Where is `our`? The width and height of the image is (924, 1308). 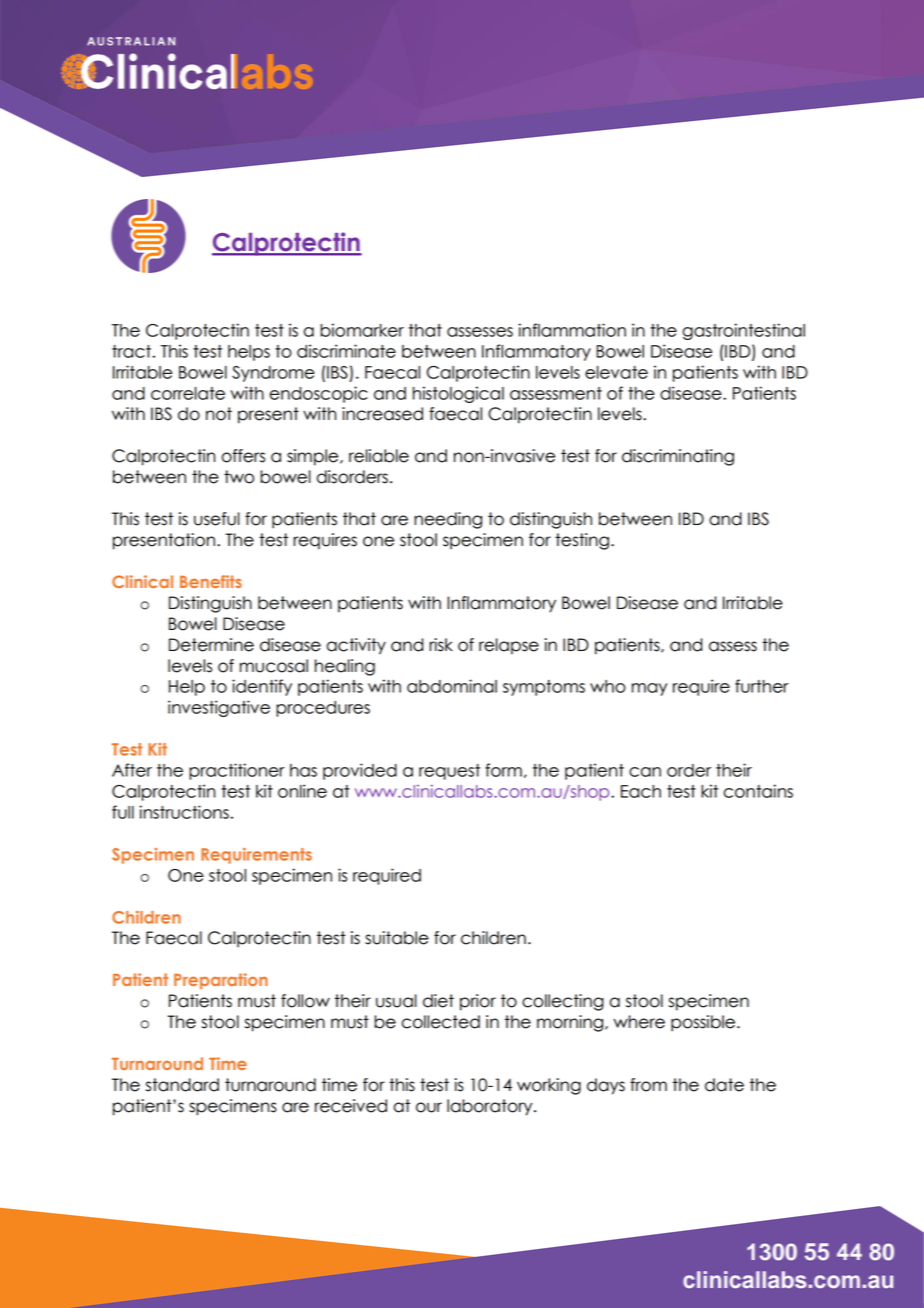 our is located at coordinates (429, 1107).
